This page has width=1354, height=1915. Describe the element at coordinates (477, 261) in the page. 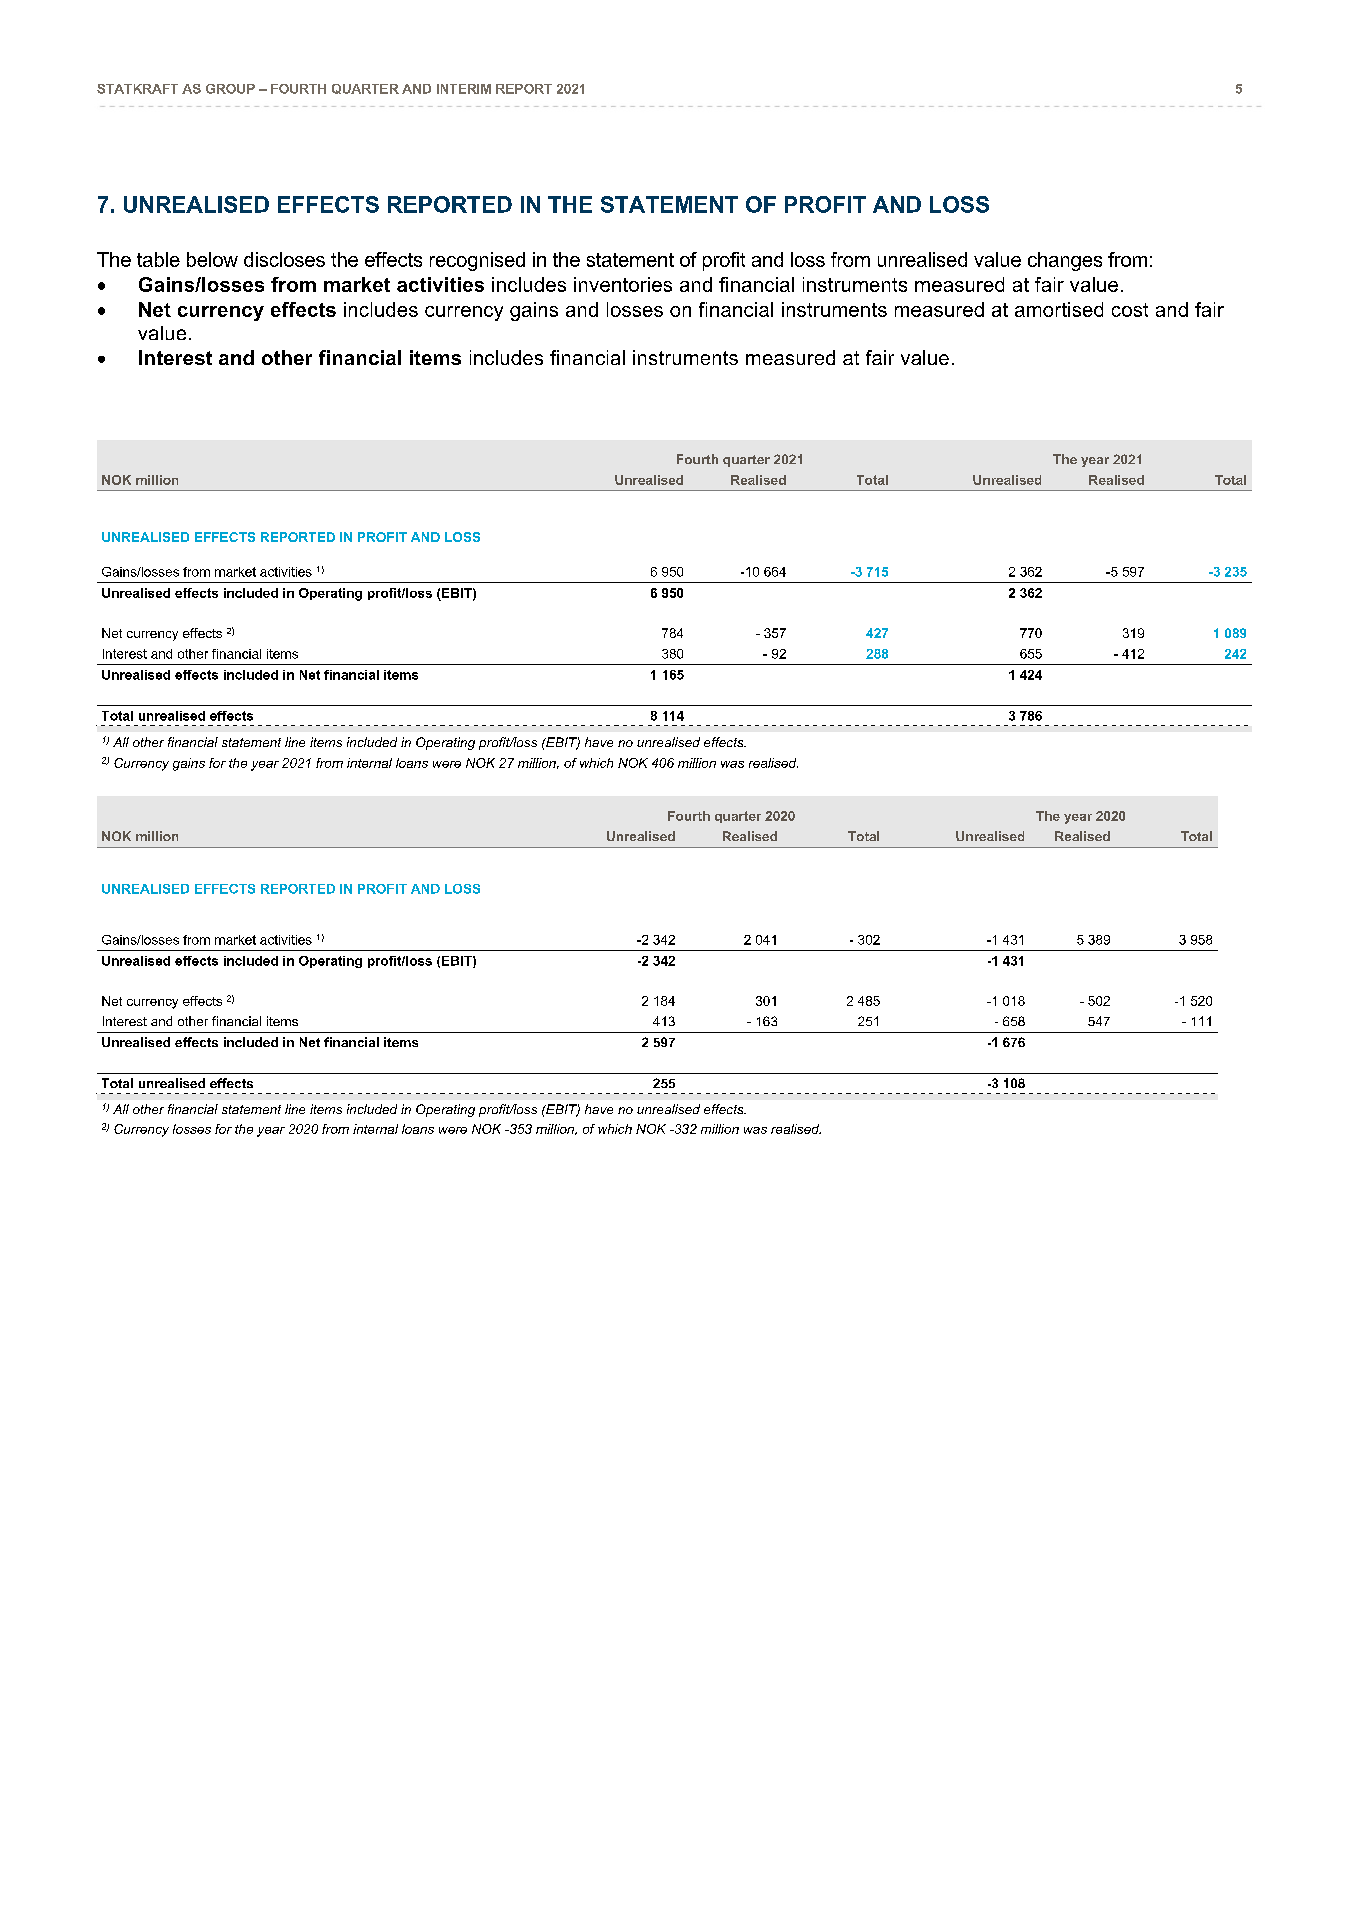

I see `recognised` at that location.
